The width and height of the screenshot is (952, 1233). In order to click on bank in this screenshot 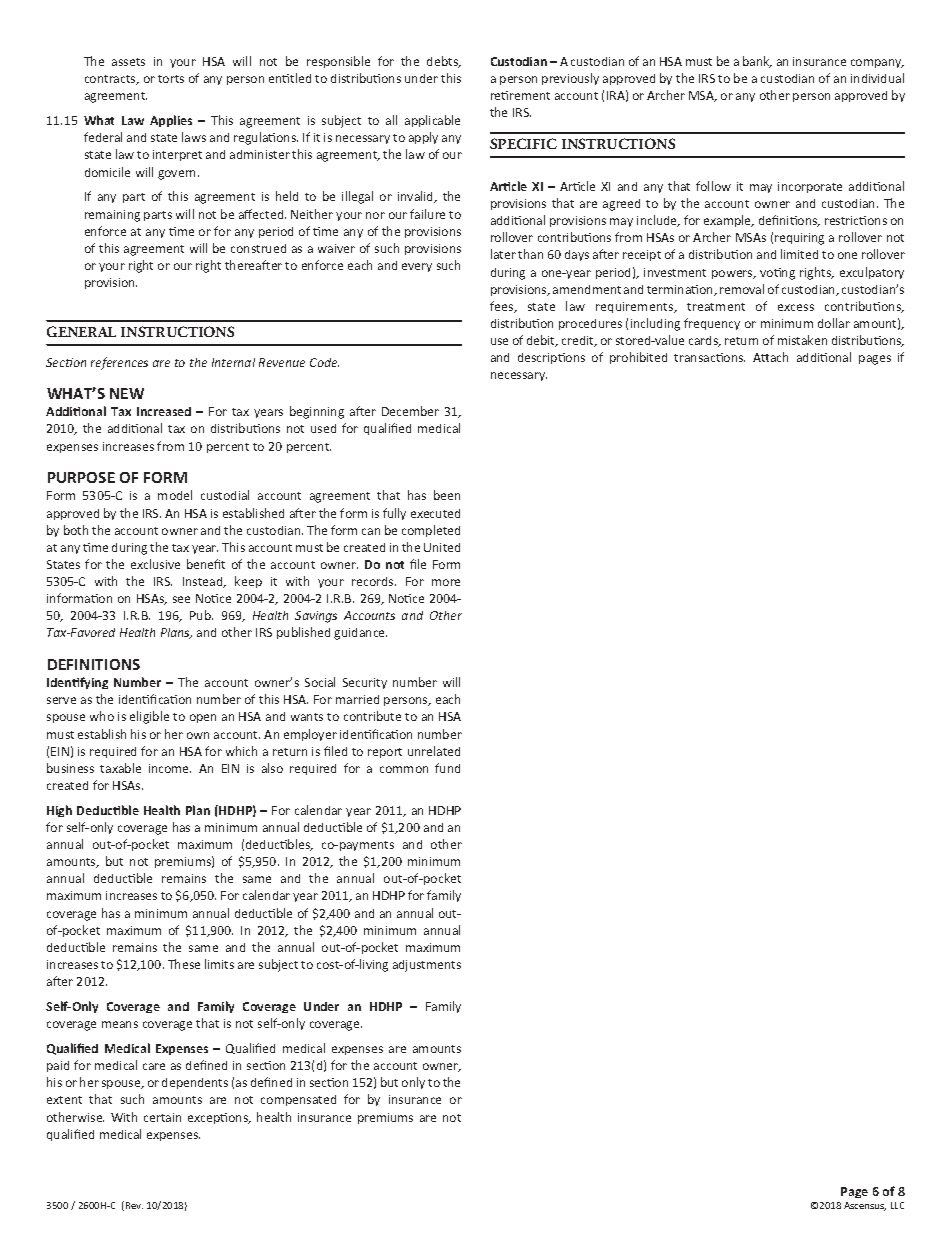, I will do `click(757, 62)`.
